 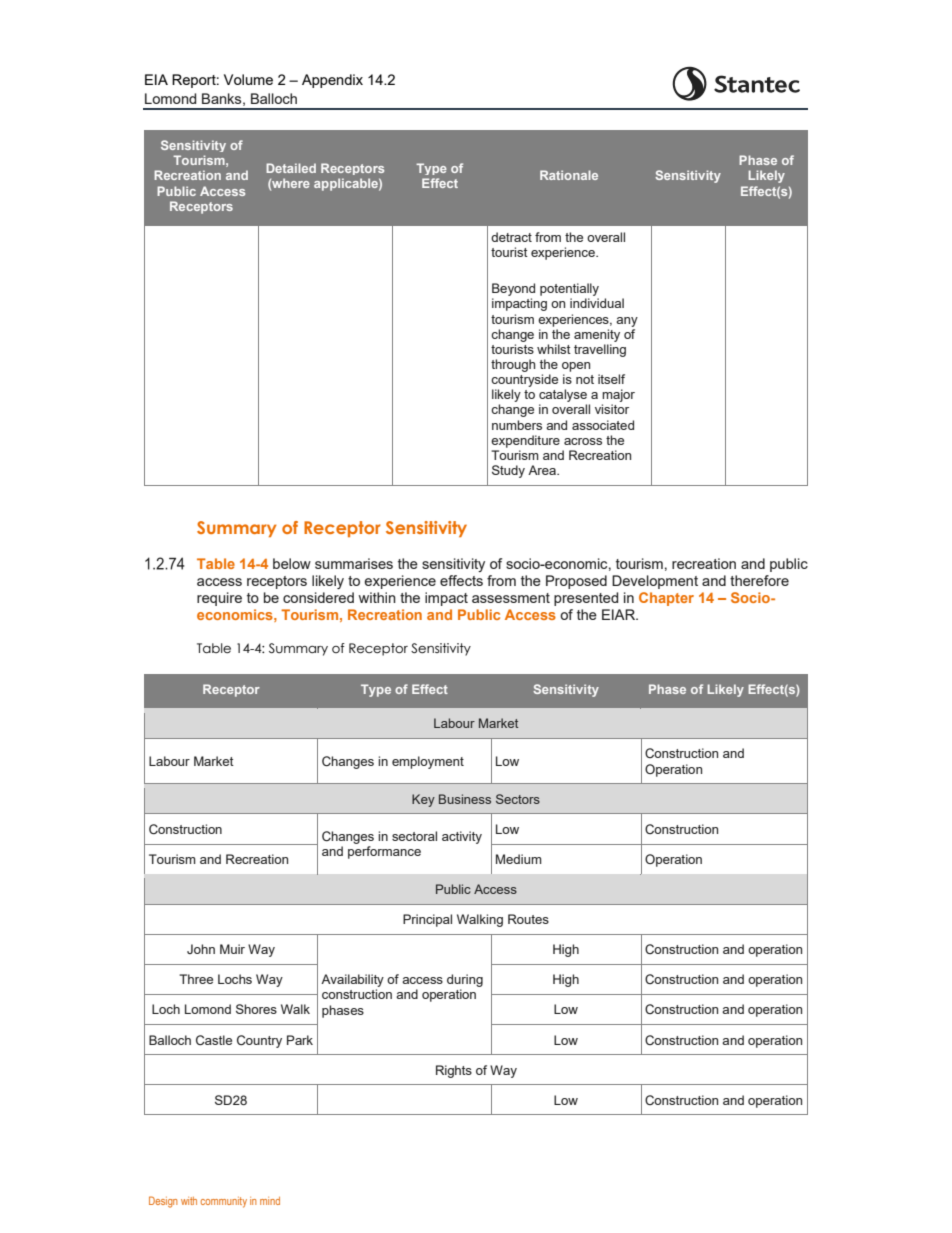 What do you see at coordinates (518, 799) in the image?
I see `Sectors` at bounding box center [518, 799].
